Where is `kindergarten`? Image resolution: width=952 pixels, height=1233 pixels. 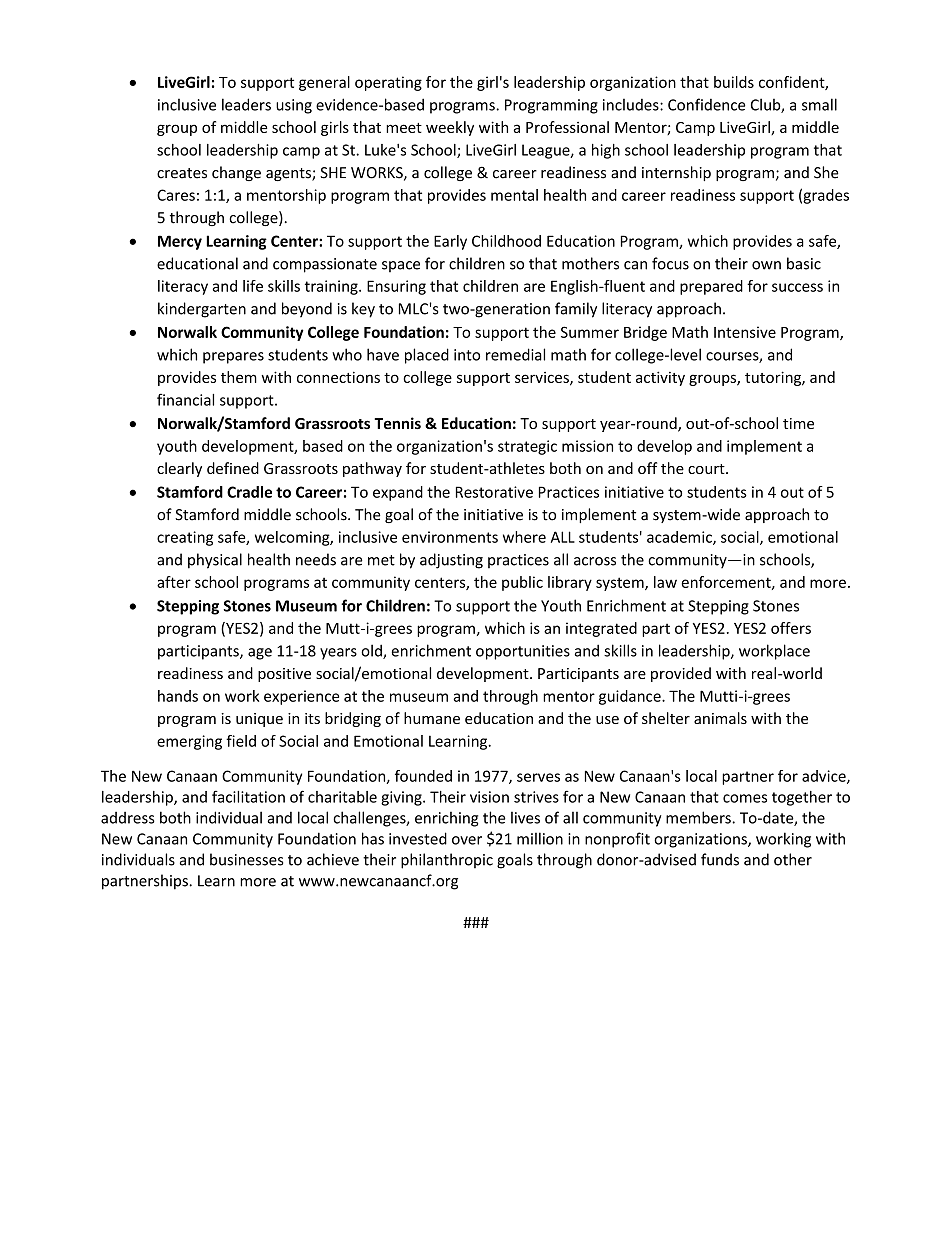
kindergarten is located at coordinates (202, 310).
